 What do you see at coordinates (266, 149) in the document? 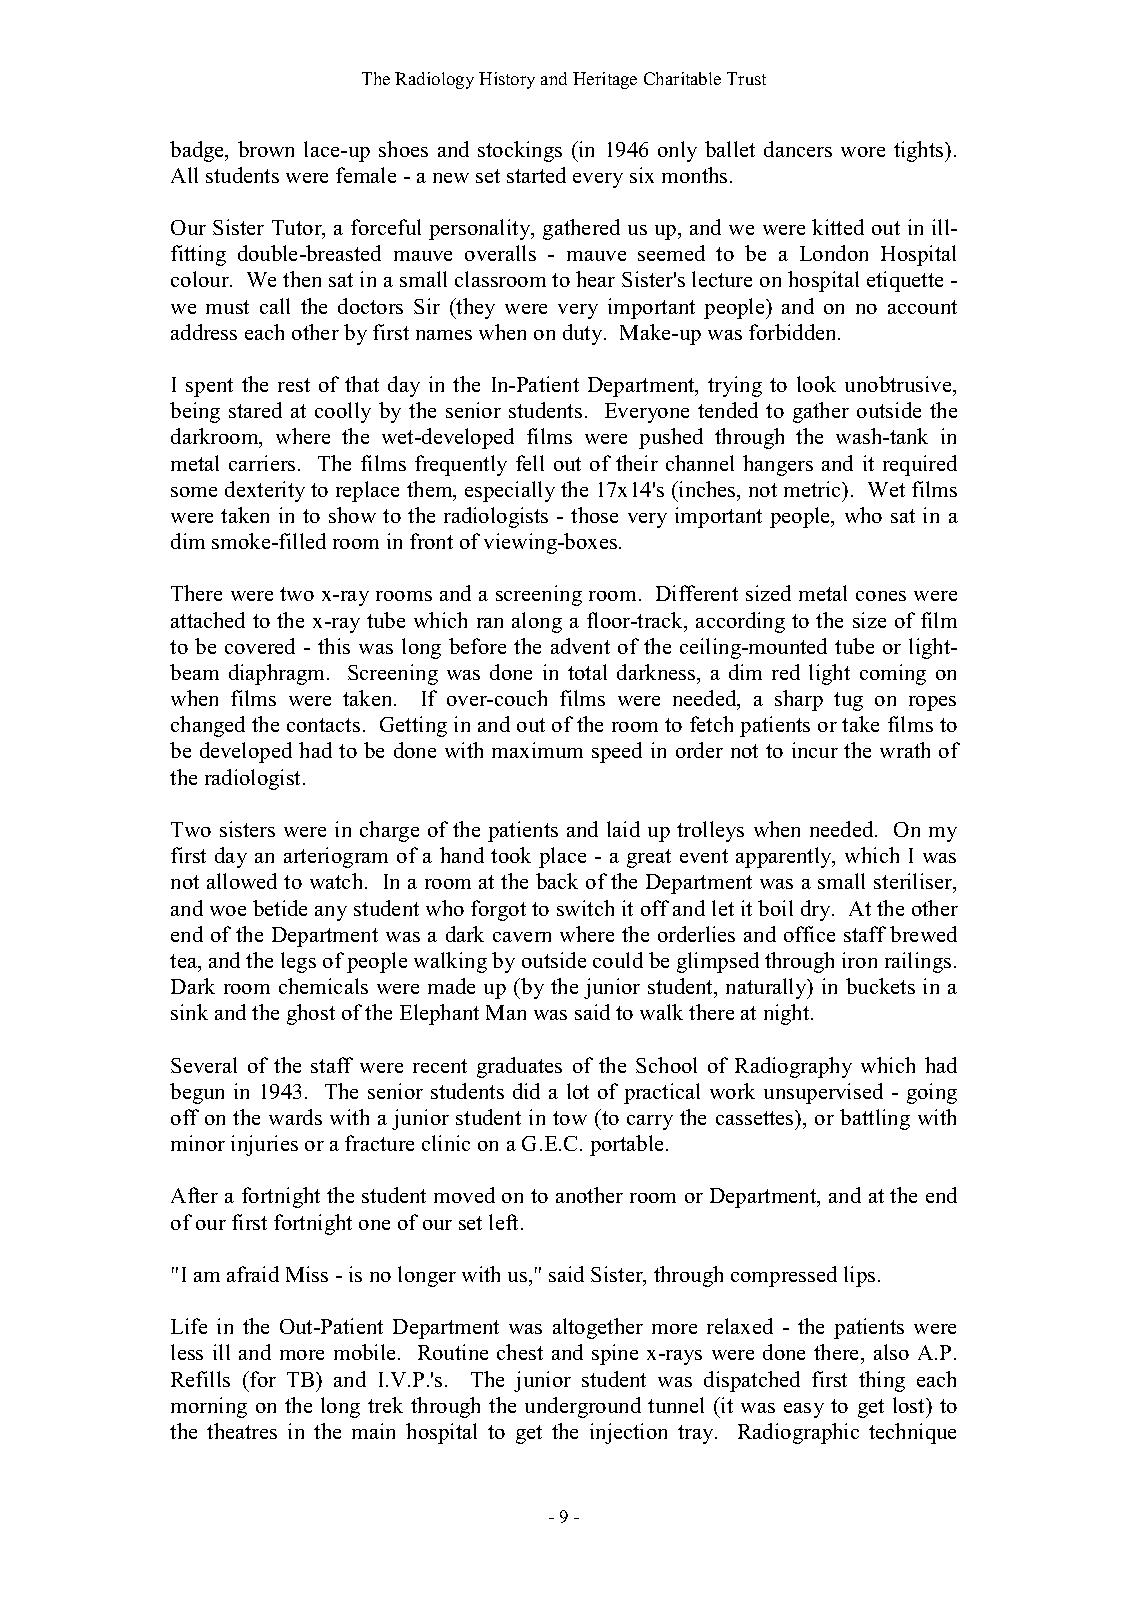
I see `brown` at bounding box center [266, 149].
